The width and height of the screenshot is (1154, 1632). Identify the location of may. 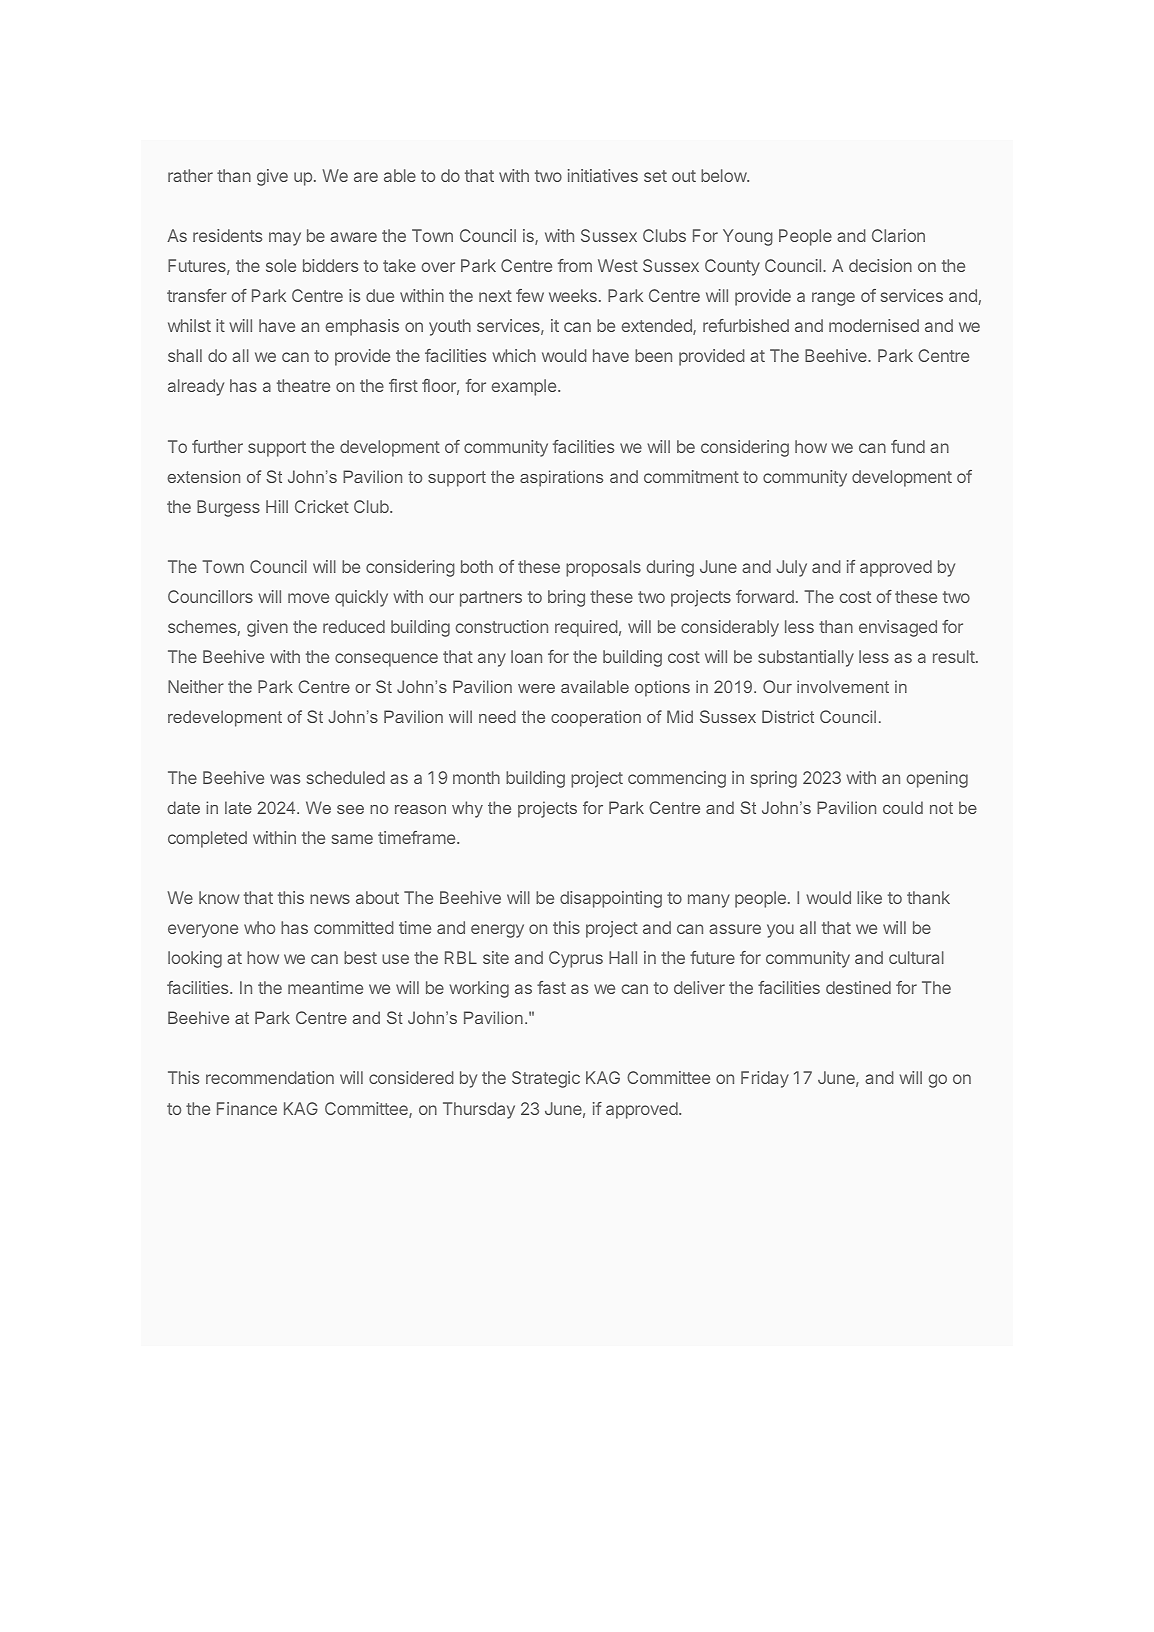
(285, 239).
